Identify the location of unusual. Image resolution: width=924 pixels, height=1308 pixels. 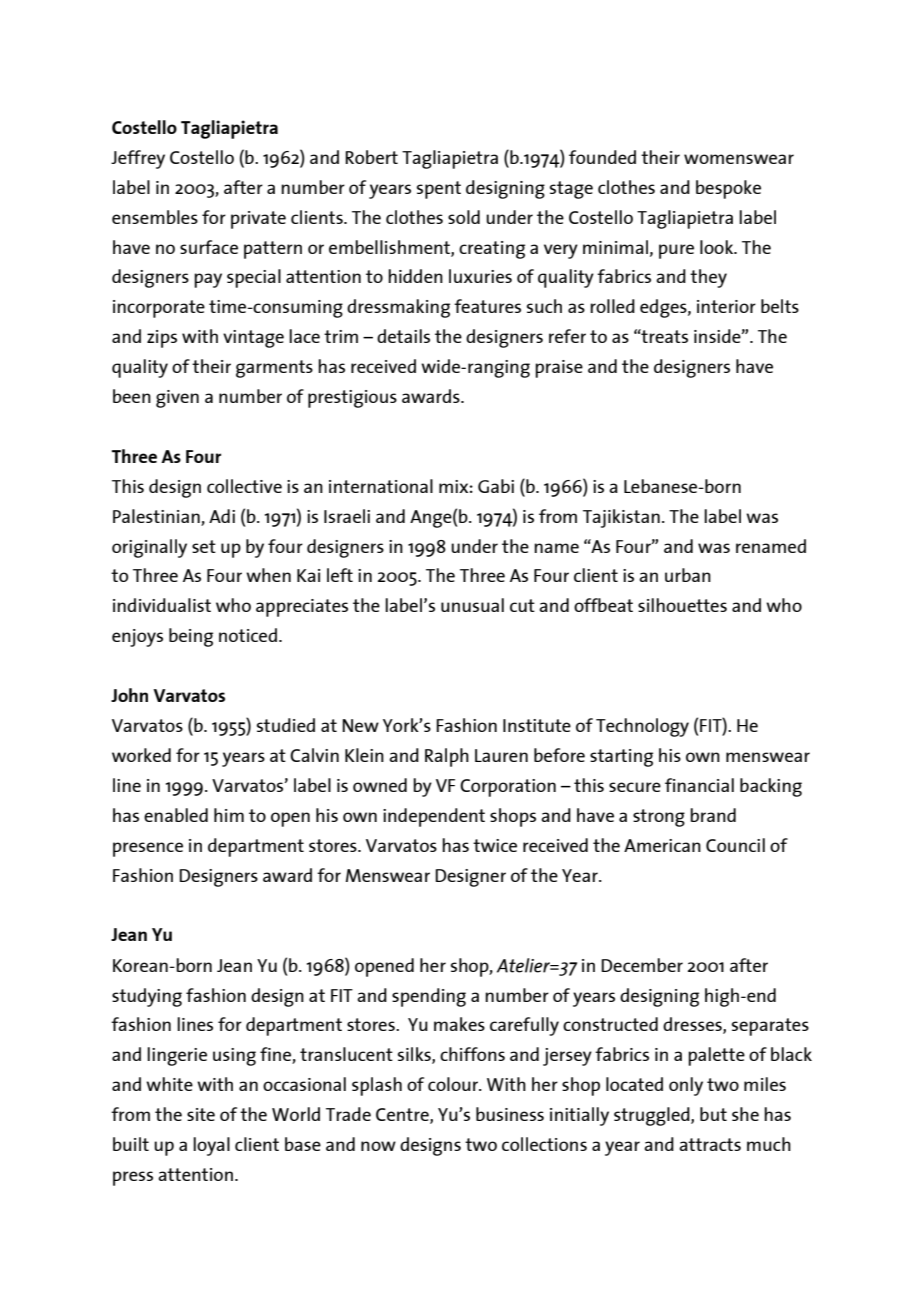
(472, 605).
